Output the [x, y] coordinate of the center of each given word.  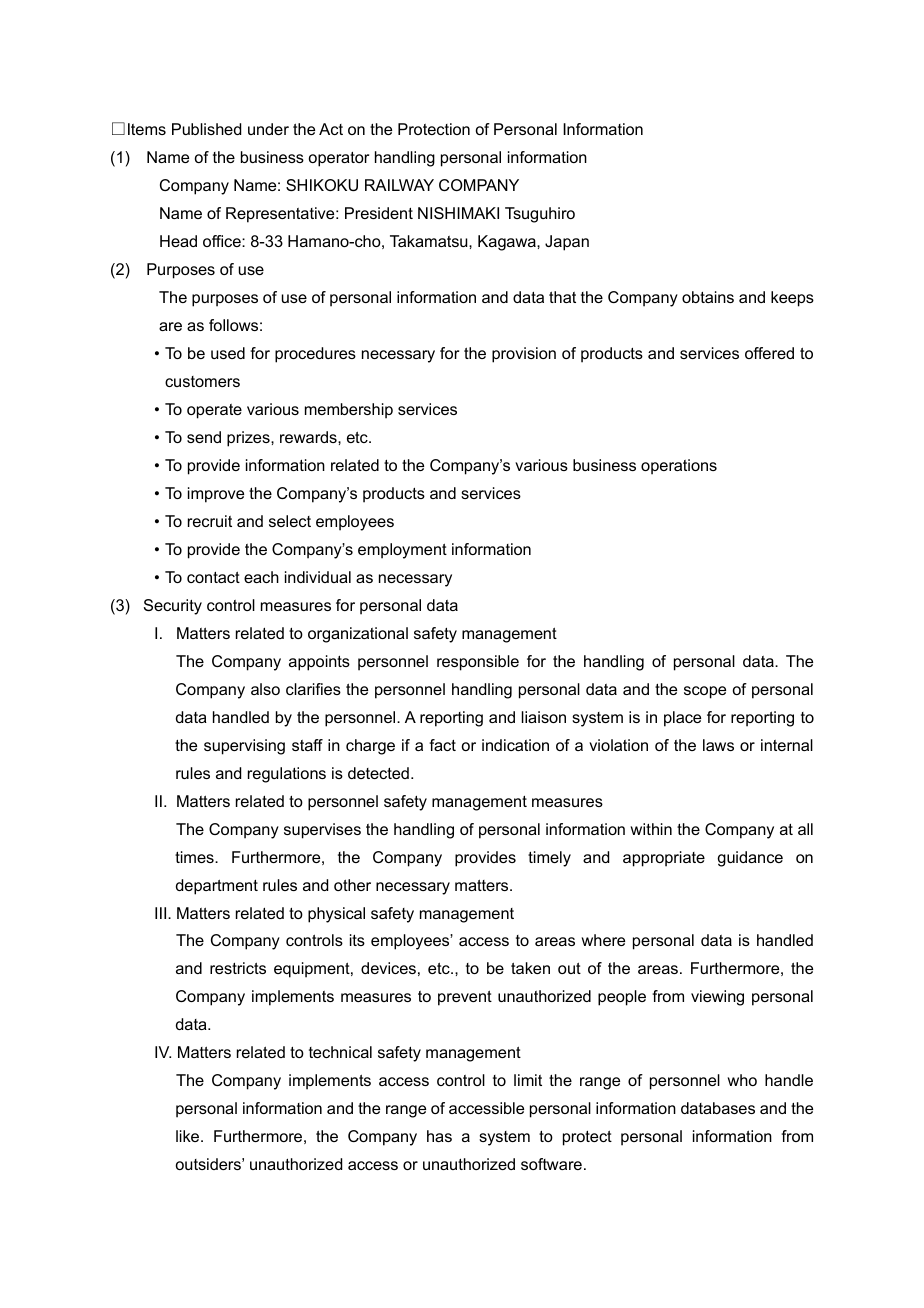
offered [769, 353]
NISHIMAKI [458, 213]
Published [206, 129]
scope [705, 692]
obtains [708, 297]
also [265, 689]
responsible [478, 663]
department [217, 887]
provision [524, 355]
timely [549, 859]
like [189, 1136]
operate [214, 411]
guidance [750, 859]
